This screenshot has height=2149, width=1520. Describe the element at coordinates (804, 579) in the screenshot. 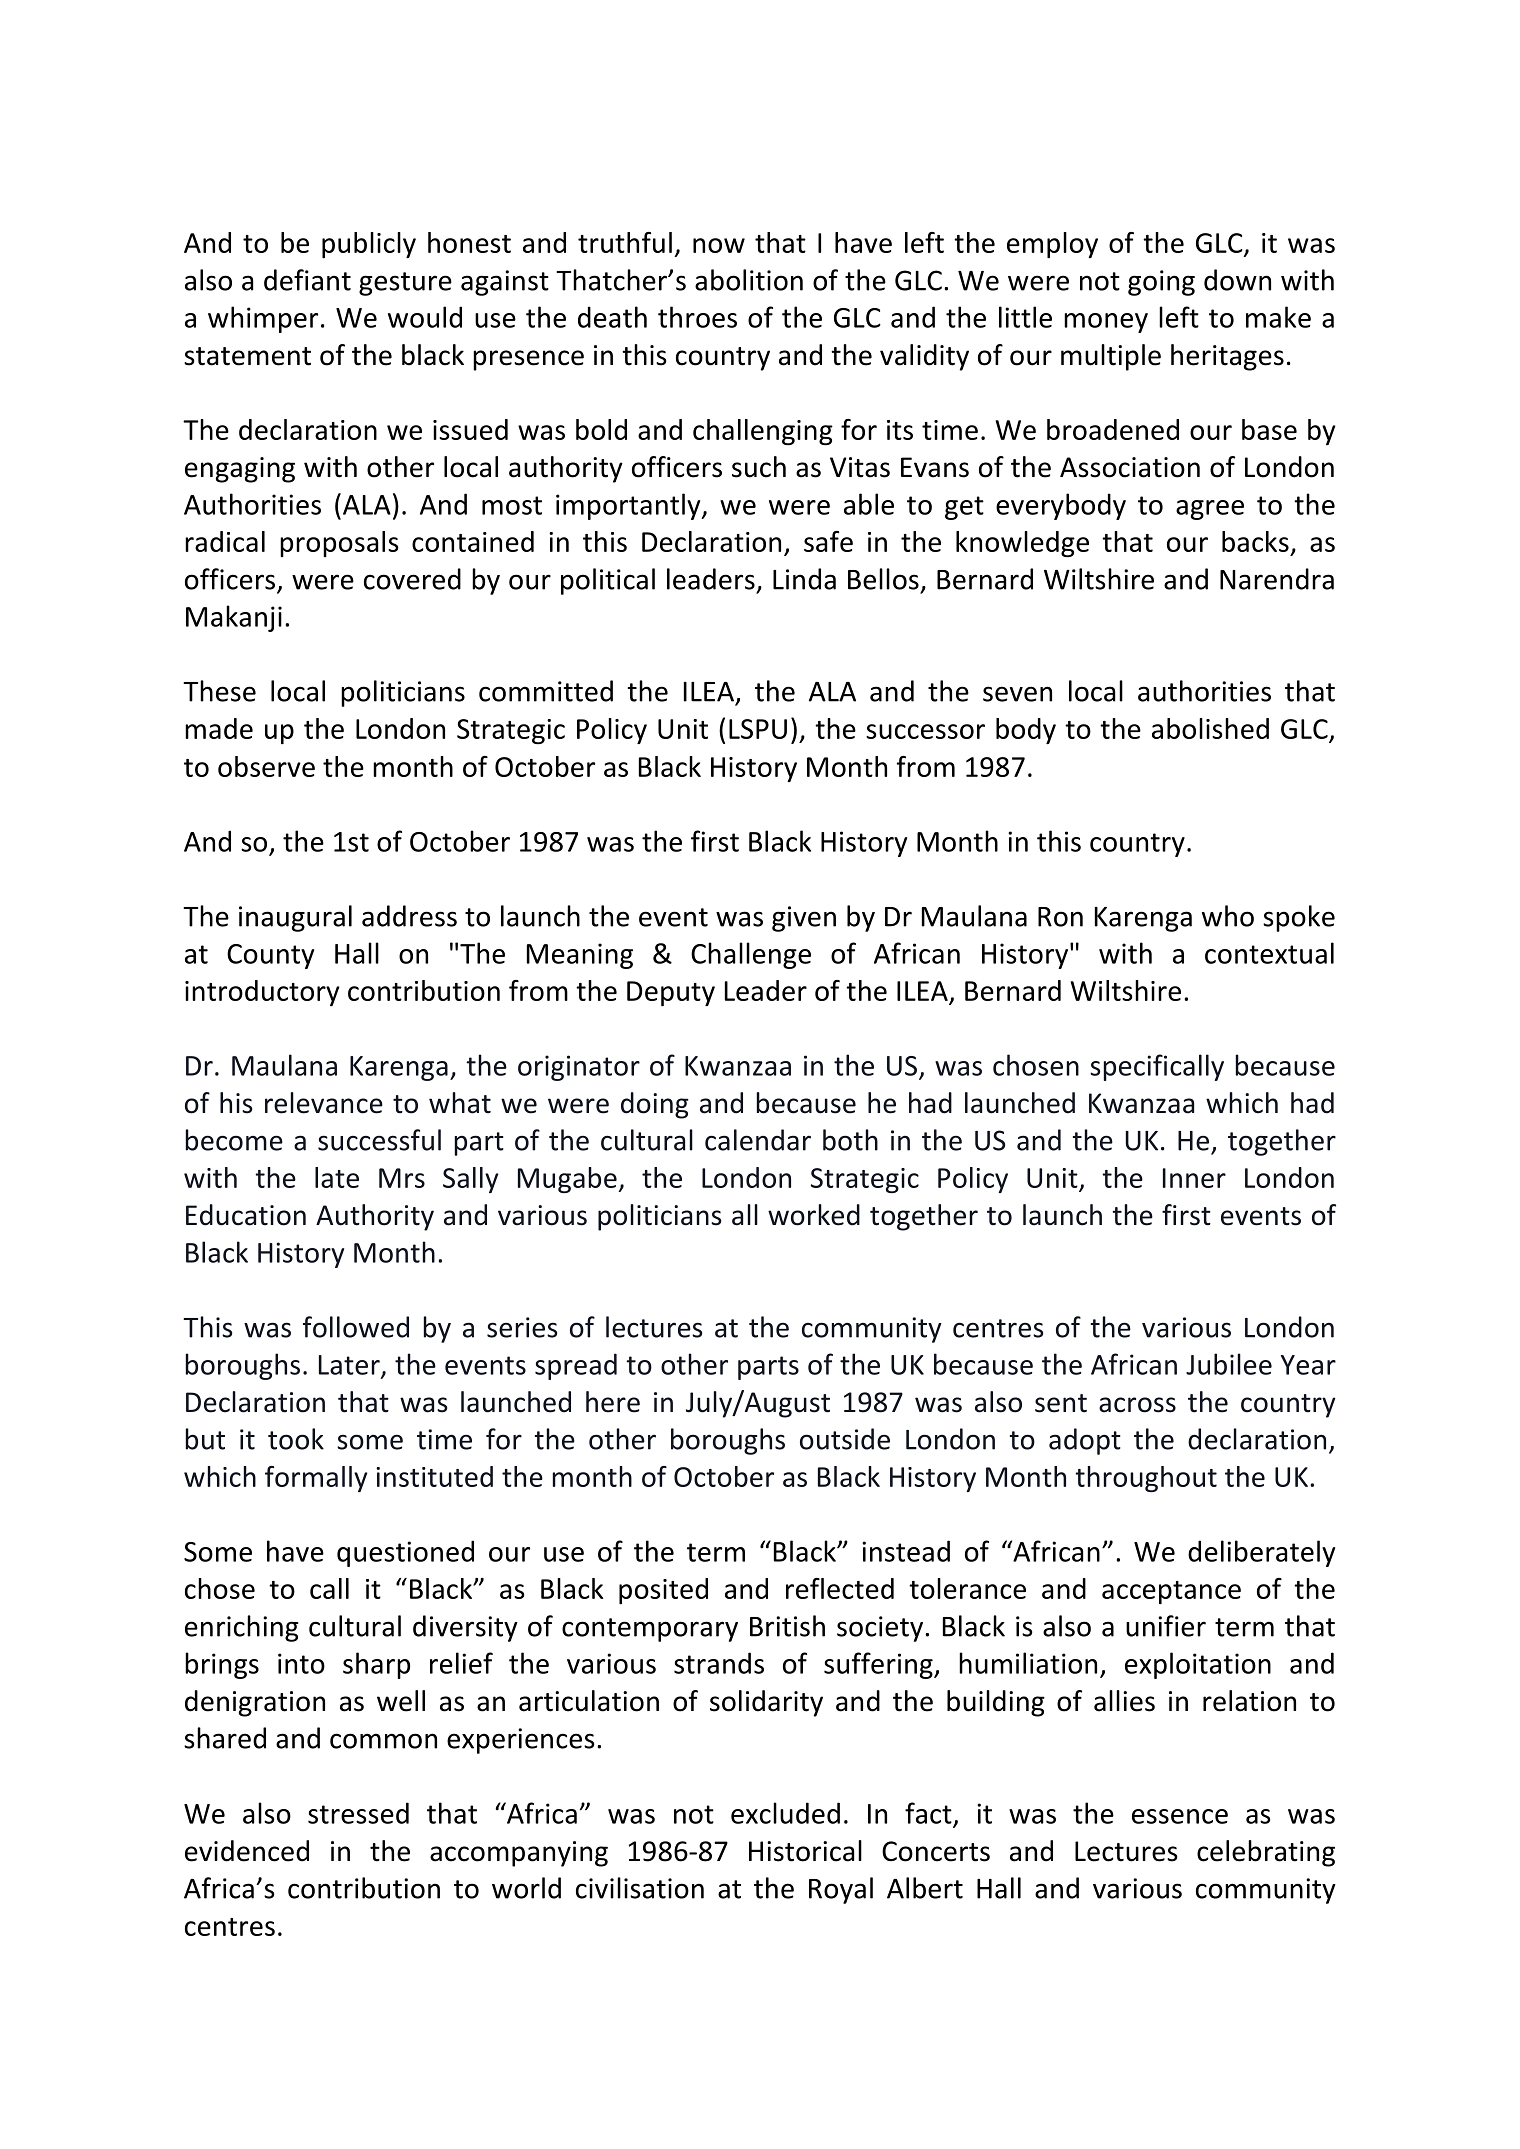

I see `Linda` at that location.
